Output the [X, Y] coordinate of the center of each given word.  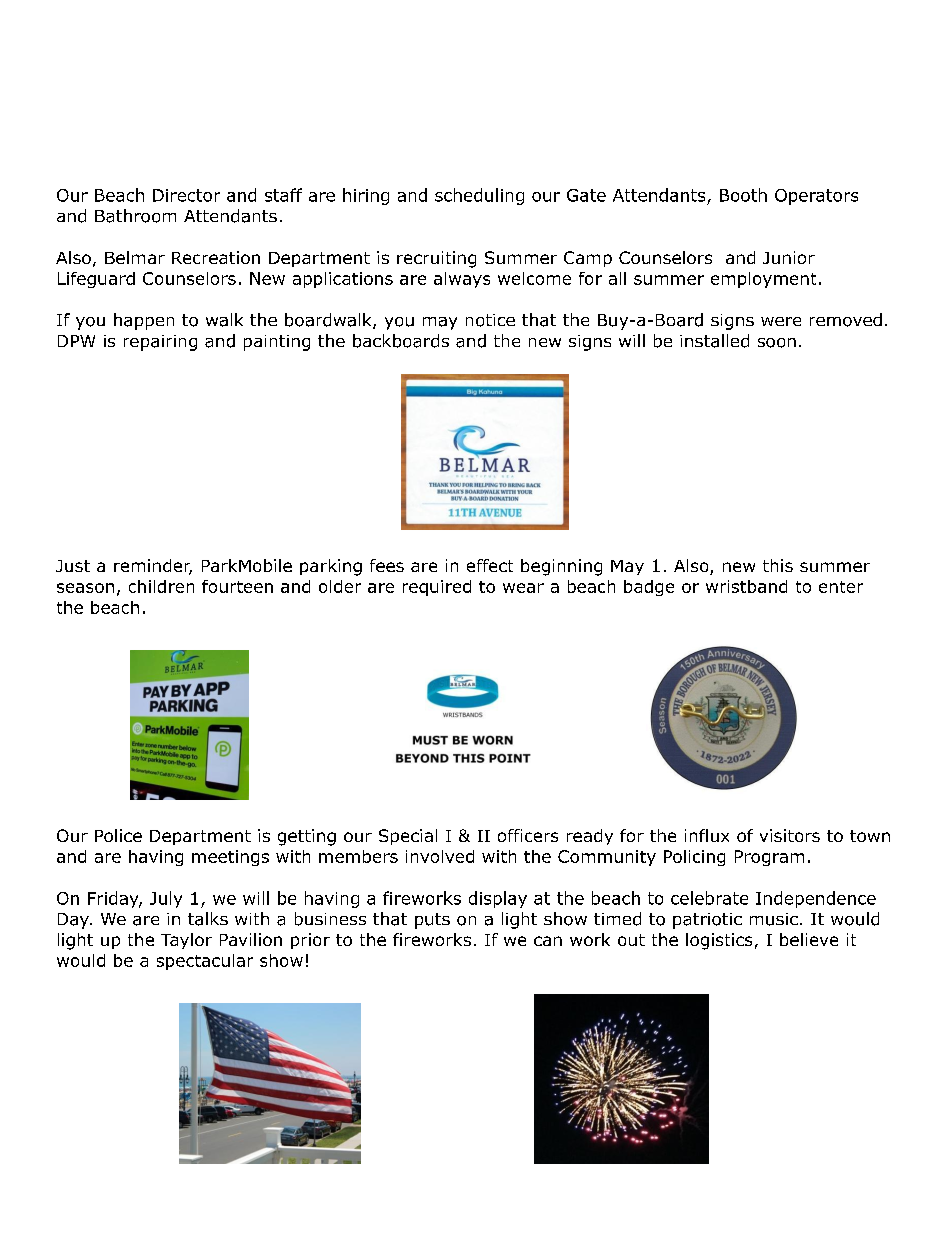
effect [490, 565]
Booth [743, 195]
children [161, 586]
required [437, 588]
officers [528, 835]
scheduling [479, 196]
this [778, 565]
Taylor [186, 941]
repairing [160, 343]
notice [490, 320]
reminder [153, 567]
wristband [746, 586]
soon [777, 343]
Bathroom [135, 216]
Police [118, 835]
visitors [790, 835]
